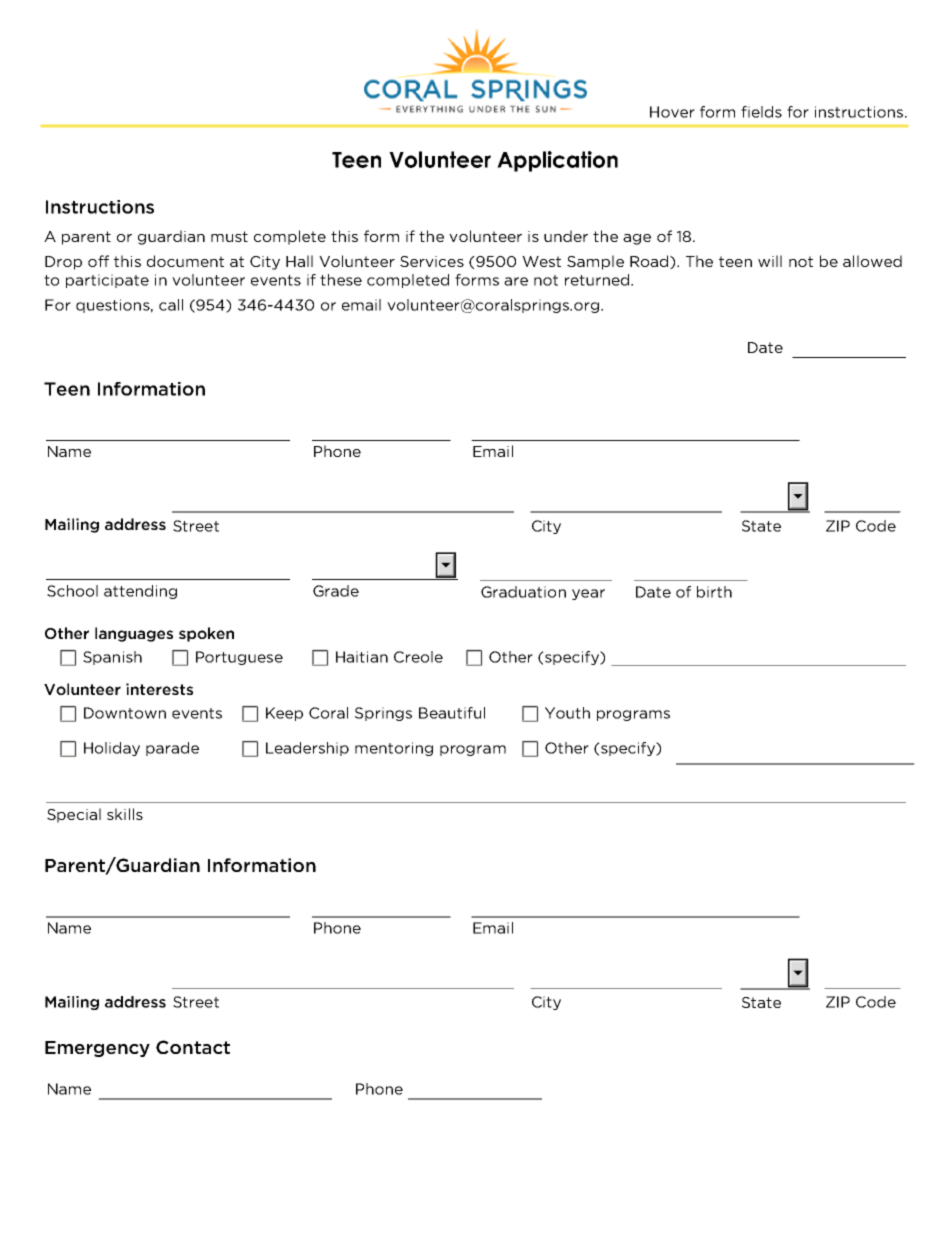 This screenshot has width=952, height=1233. What do you see at coordinates (523, 592) in the screenshot?
I see `Graduation` at bounding box center [523, 592].
